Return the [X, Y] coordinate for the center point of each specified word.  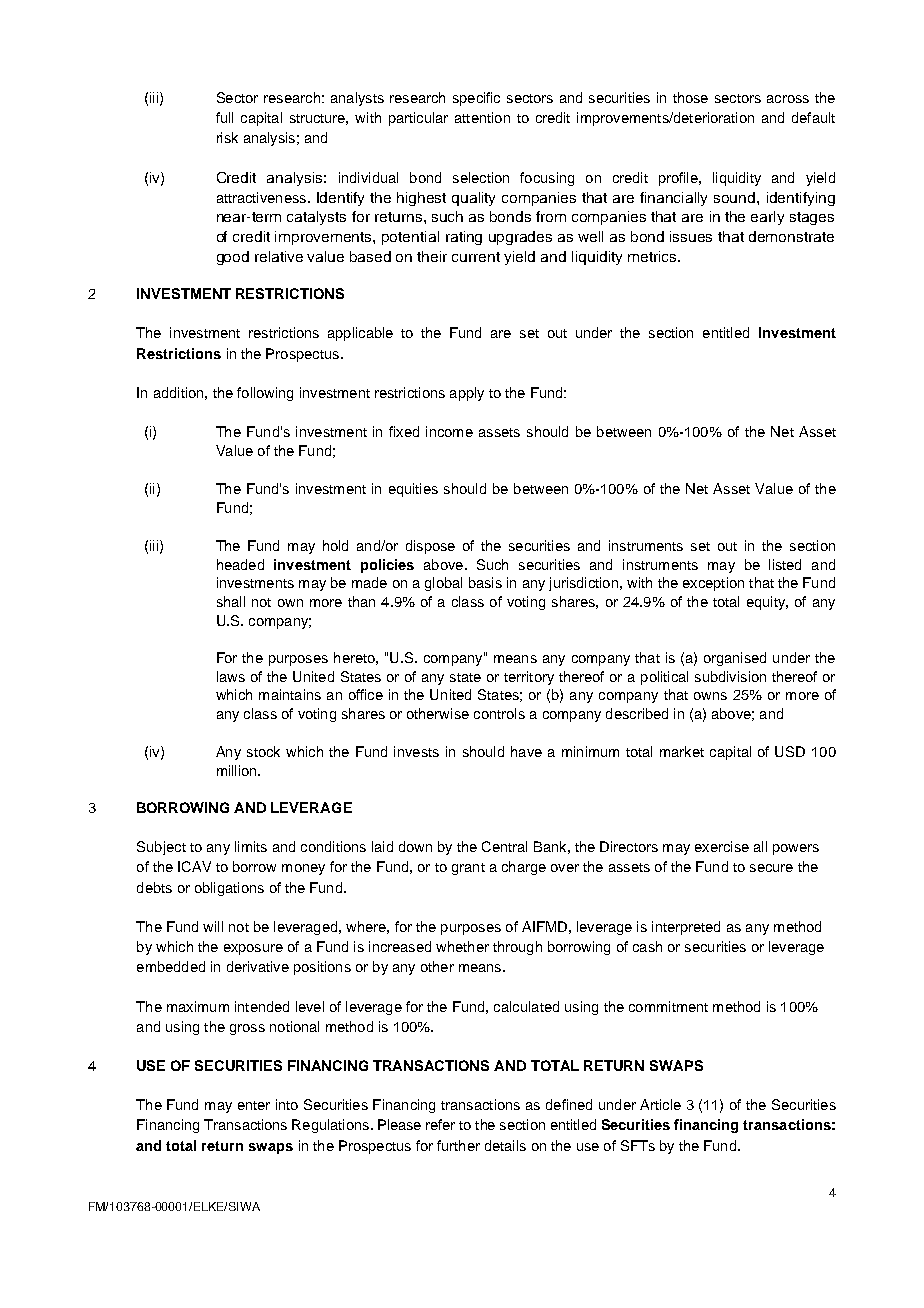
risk [227, 137]
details [505, 1145]
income [449, 431]
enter [254, 1105]
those [690, 97]
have [526, 751]
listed [785, 564]
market [682, 751]
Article [660, 1104]
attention [482, 117]
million [238, 770]
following [265, 394]
